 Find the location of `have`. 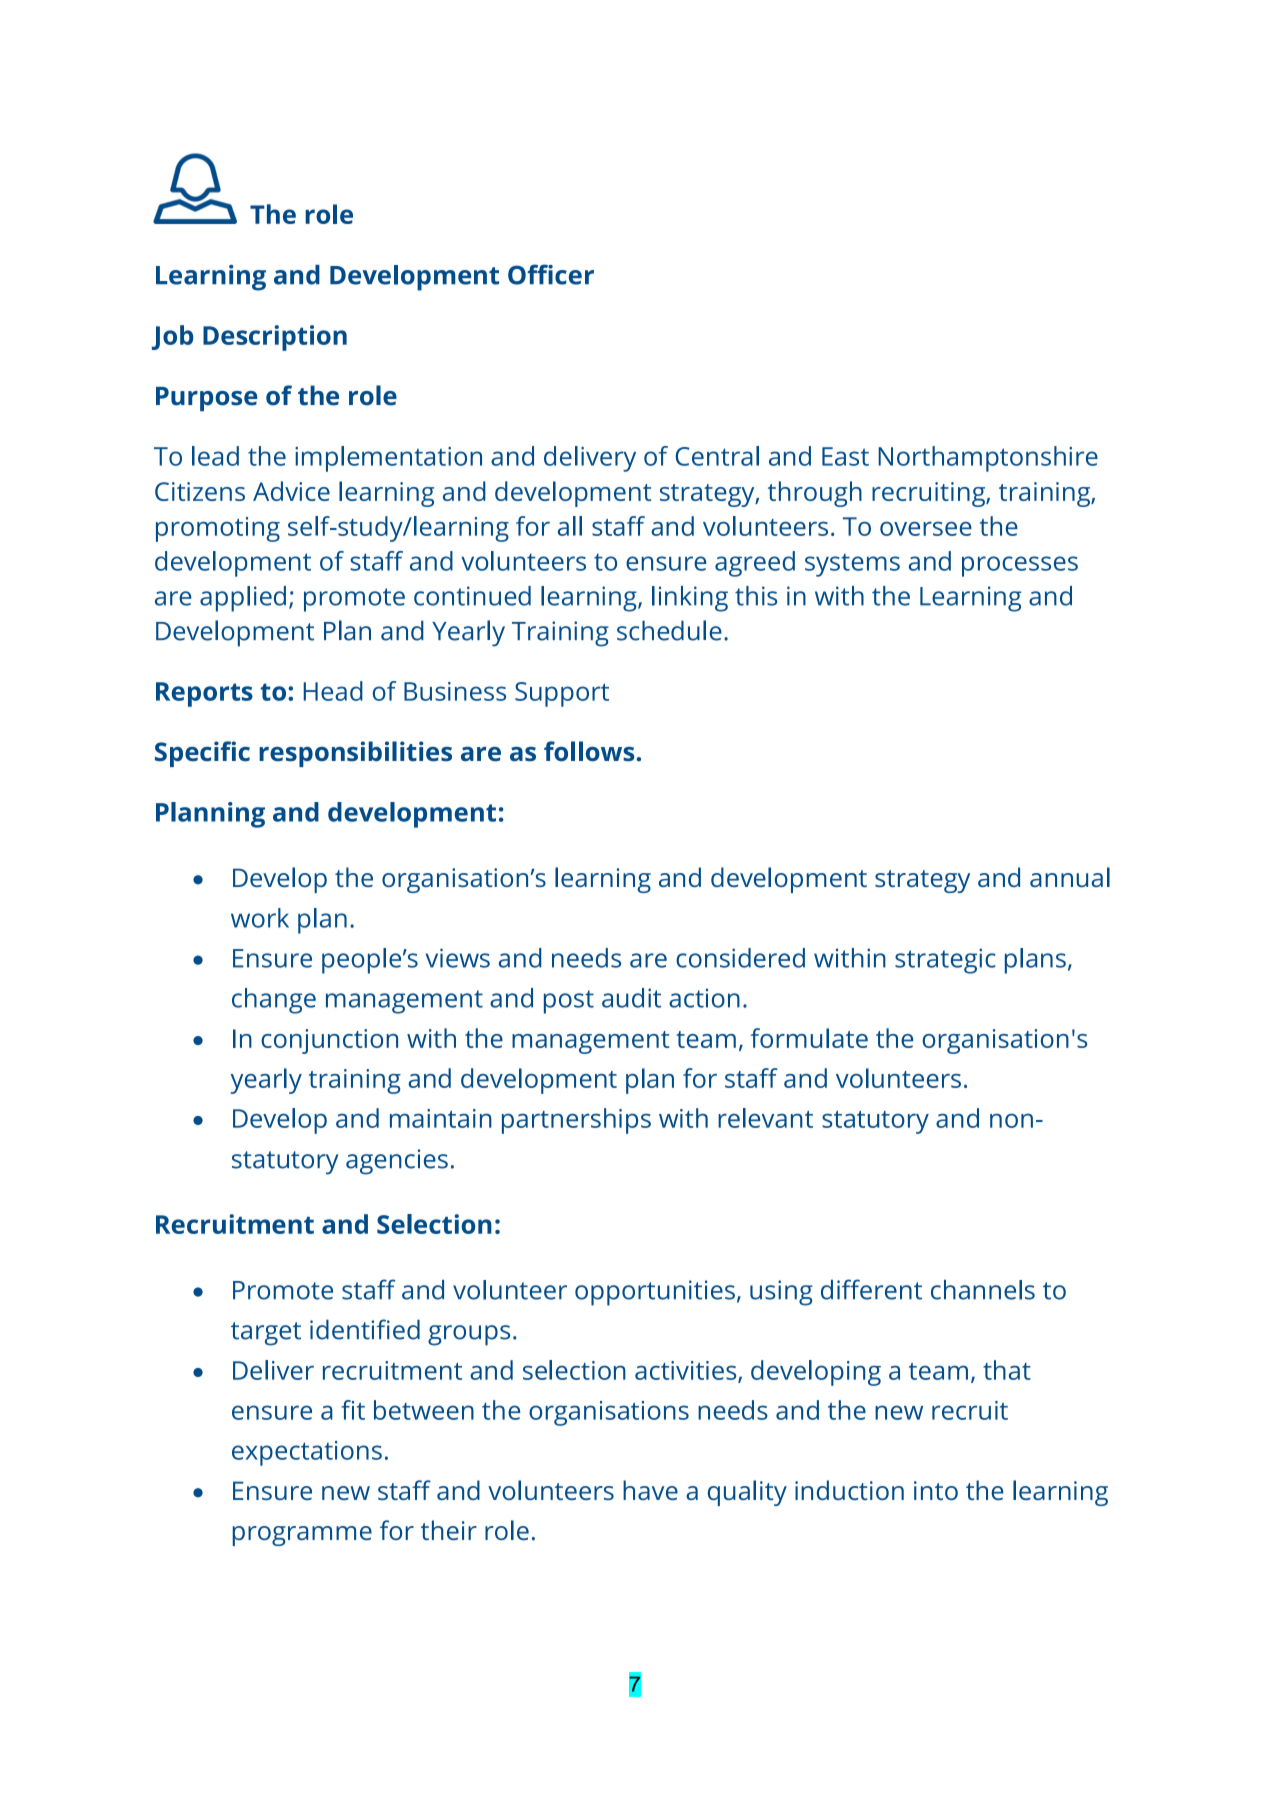

have is located at coordinates (650, 1490).
